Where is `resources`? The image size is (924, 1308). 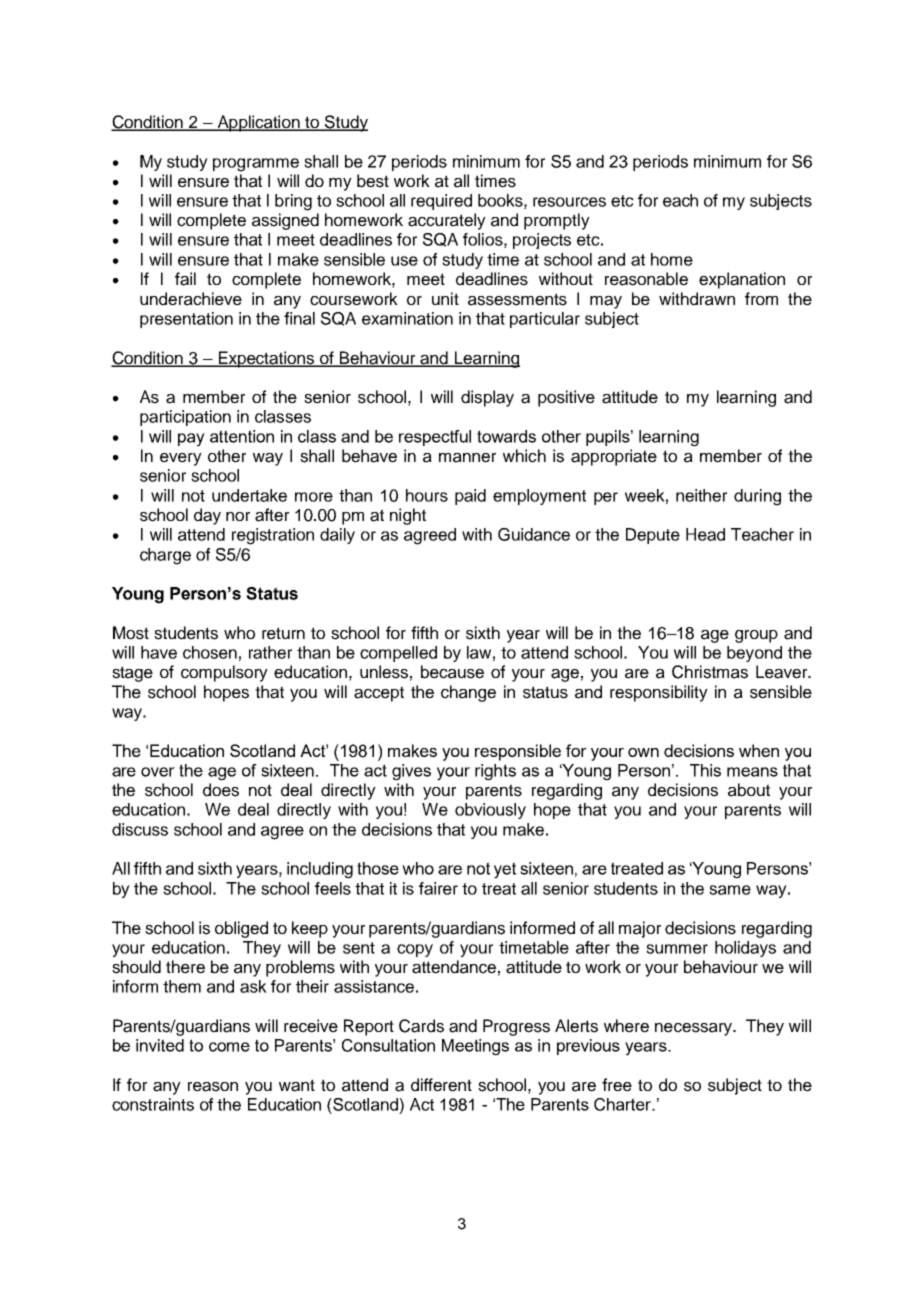
resources is located at coordinates (569, 202).
